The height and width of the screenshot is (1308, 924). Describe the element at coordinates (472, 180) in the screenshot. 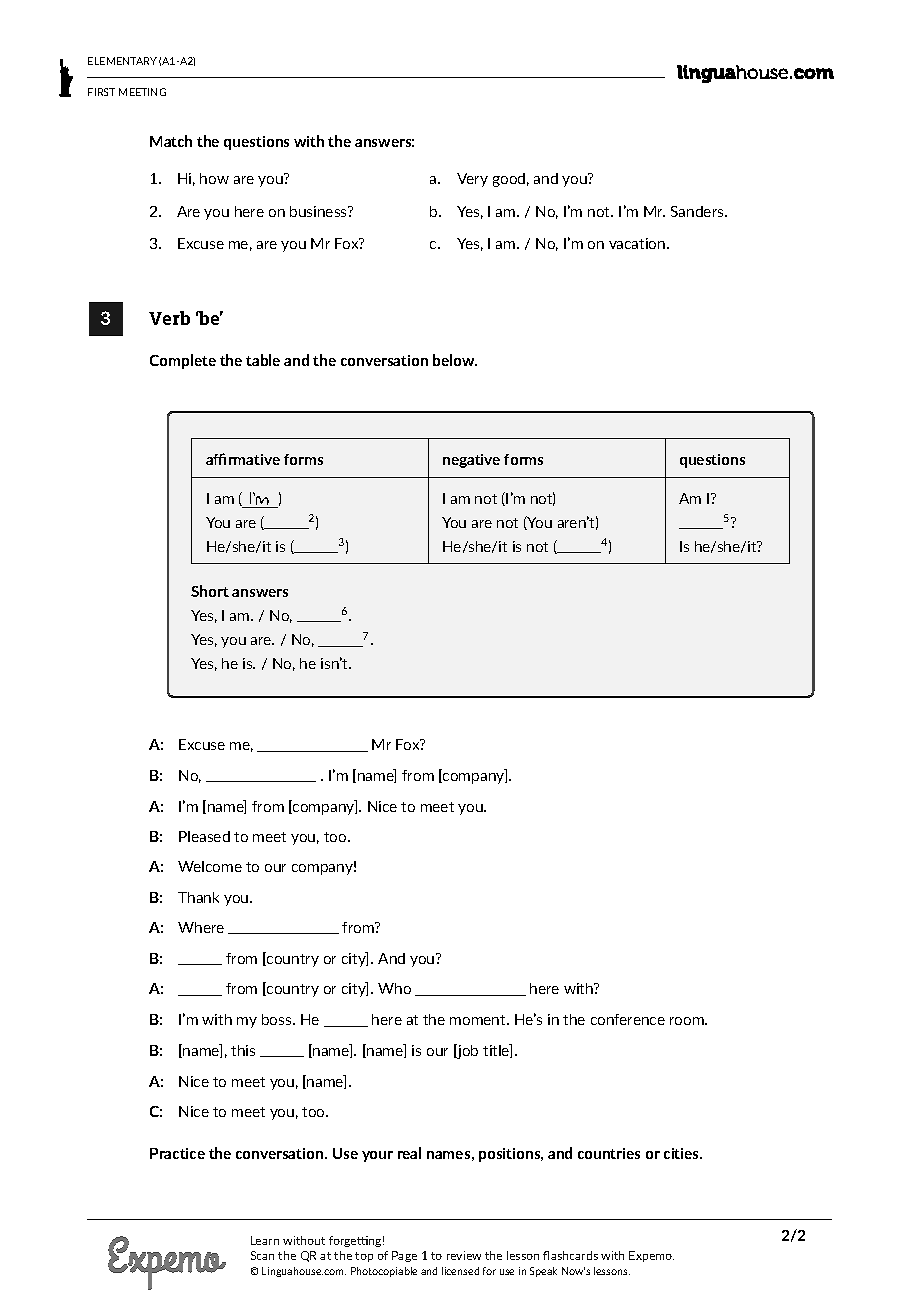

I see `Very` at that location.
